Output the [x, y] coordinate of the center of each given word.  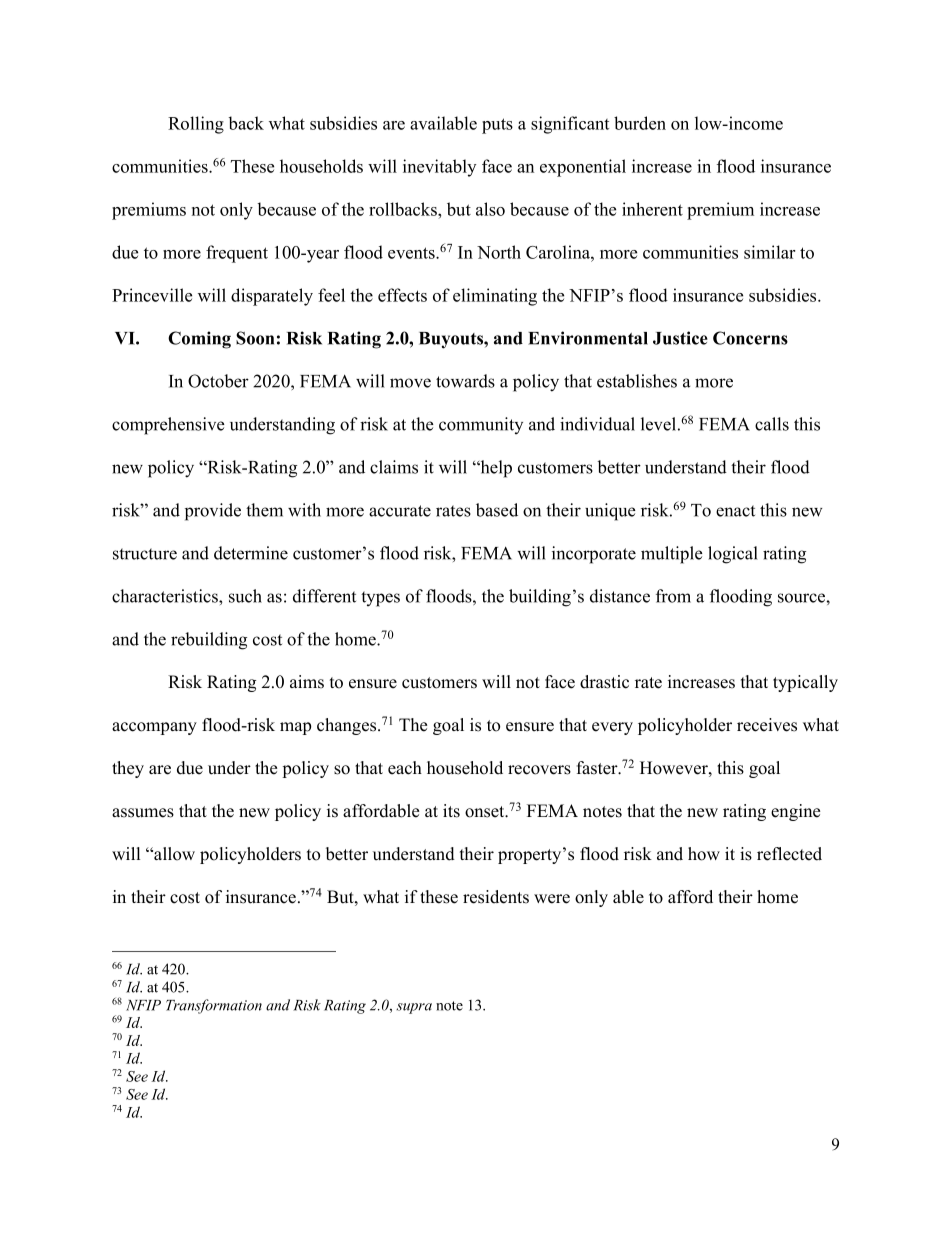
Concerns [750, 338]
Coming [199, 340]
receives [767, 725]
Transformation [214, 1006]
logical [733, 555]
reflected [789, 854]
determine [251, 553]
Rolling [196, 125]
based [497, 510]
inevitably [439, 168]
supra [414, 1008]
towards [465, 381]
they [128, 769]
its [451, 811]
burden [640, 123]
